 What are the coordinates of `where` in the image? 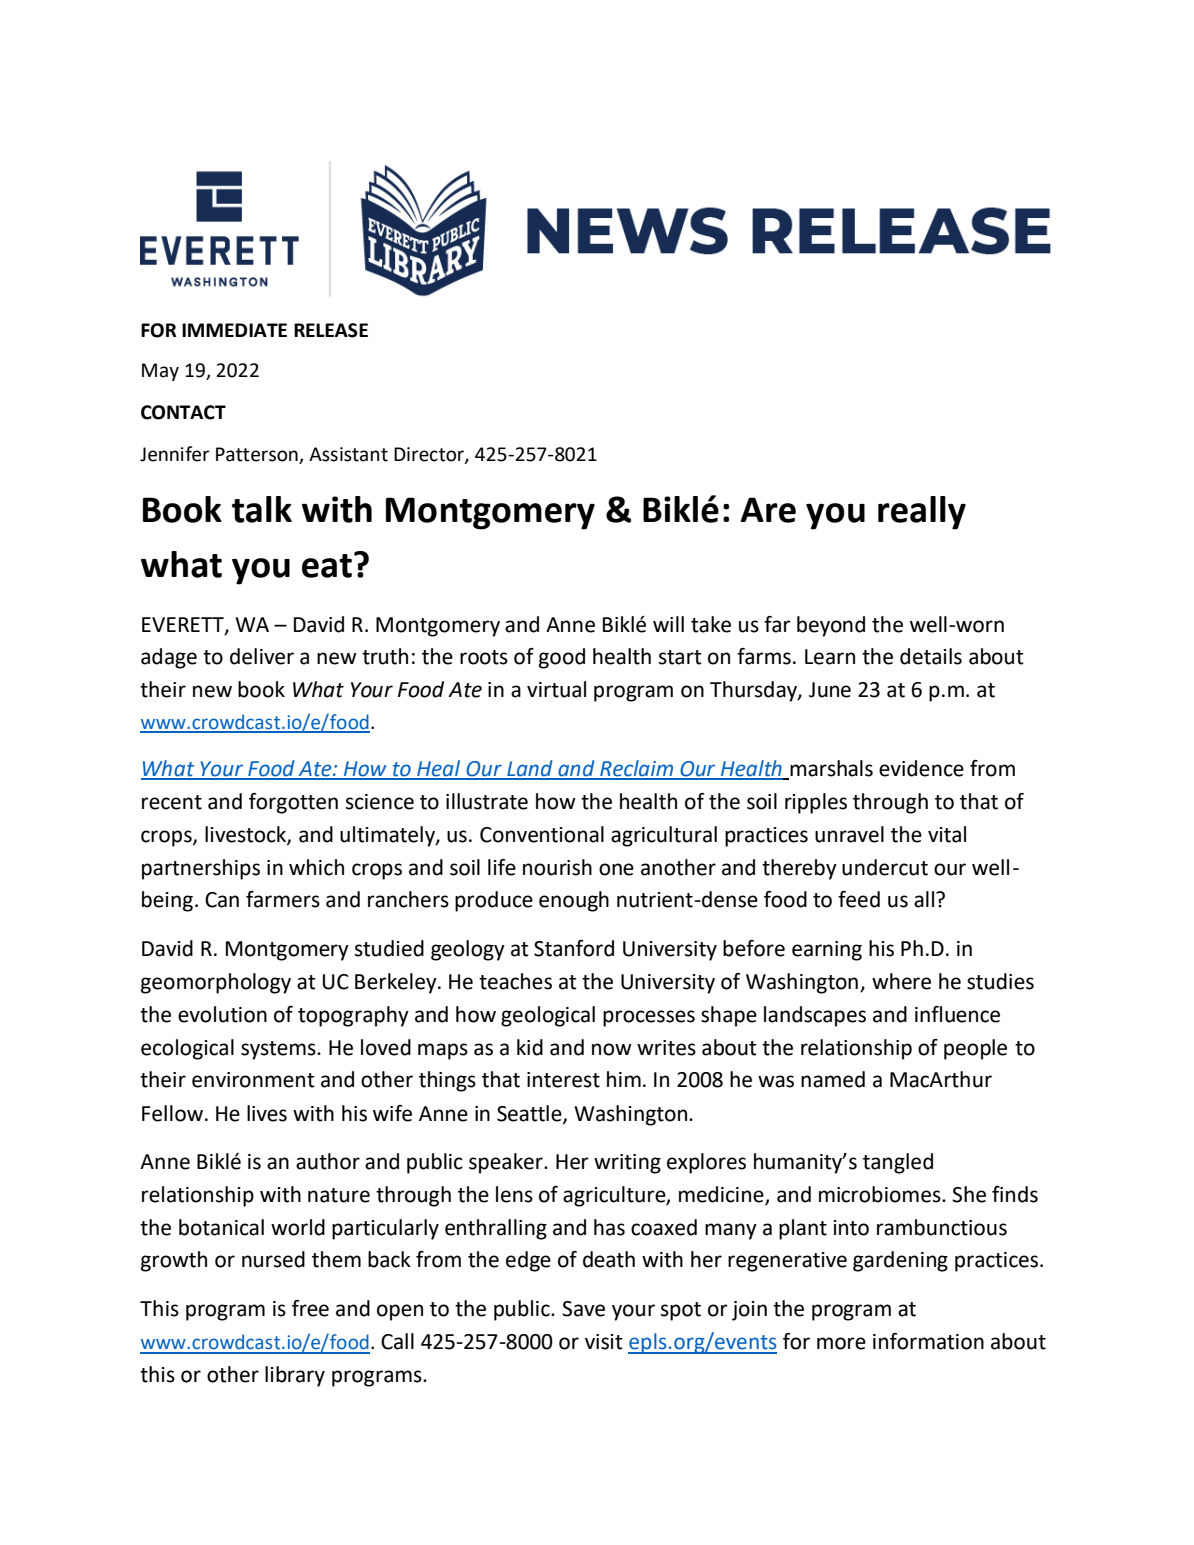 It's located at (901, 981).
